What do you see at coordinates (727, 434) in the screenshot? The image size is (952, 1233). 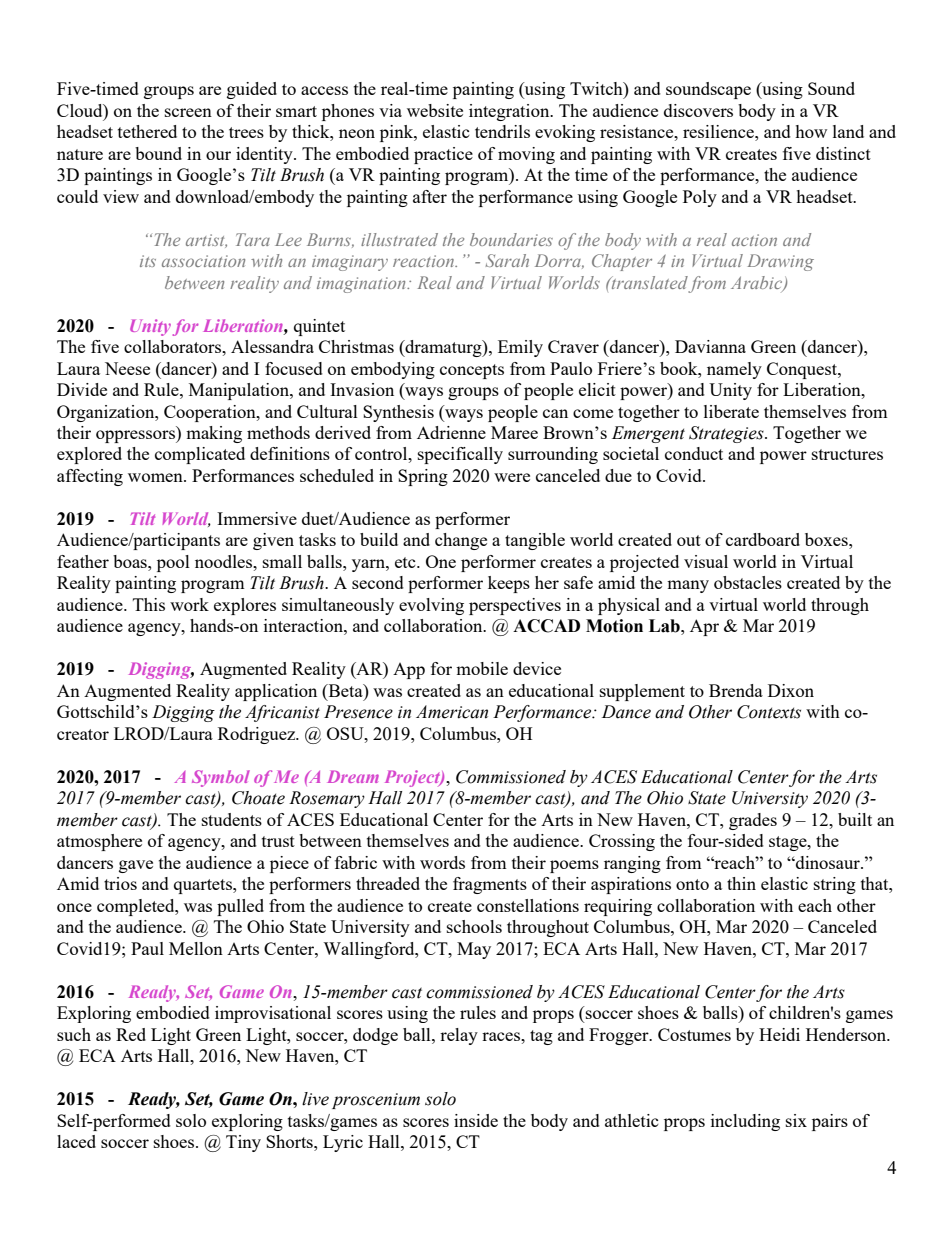 I see `Strategies` at bounding box center [727, 434].
